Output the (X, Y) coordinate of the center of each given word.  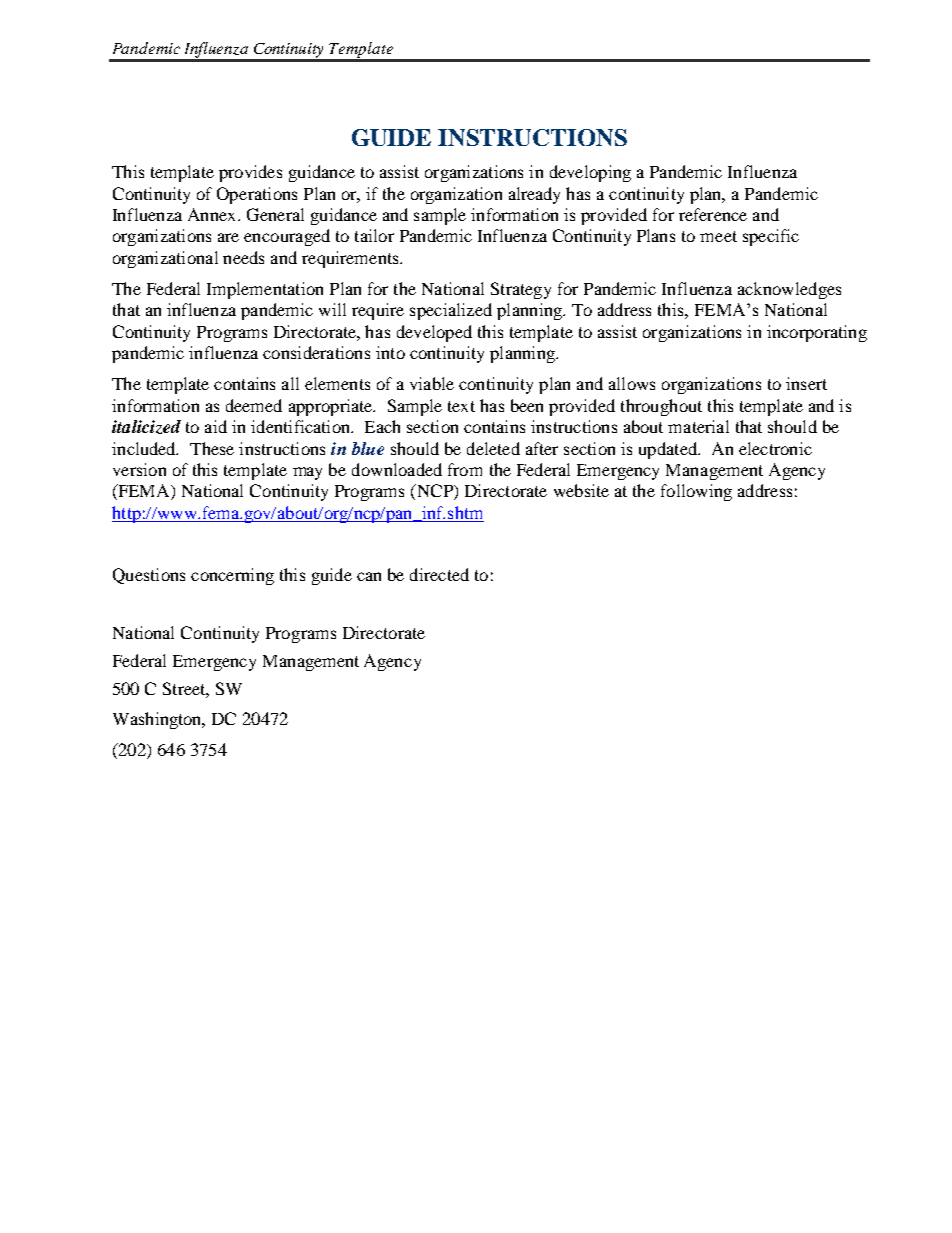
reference (713, 214)
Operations (257, 195)
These (212, 448)
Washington (158, 720)
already (534, 195)
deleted (493, 448)
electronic (775, 448)
